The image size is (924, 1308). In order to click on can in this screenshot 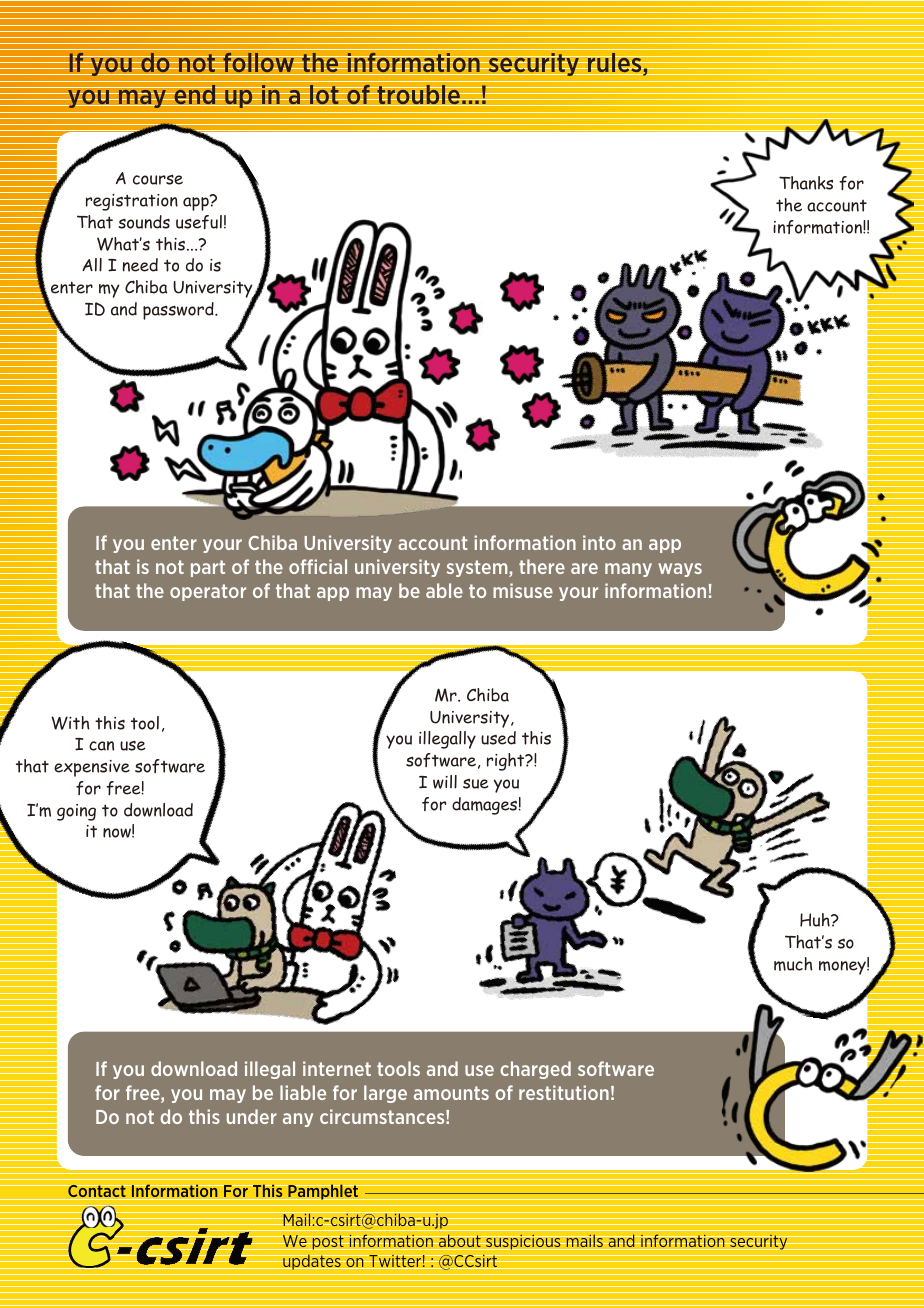, I will do `click(101, 746)`.
